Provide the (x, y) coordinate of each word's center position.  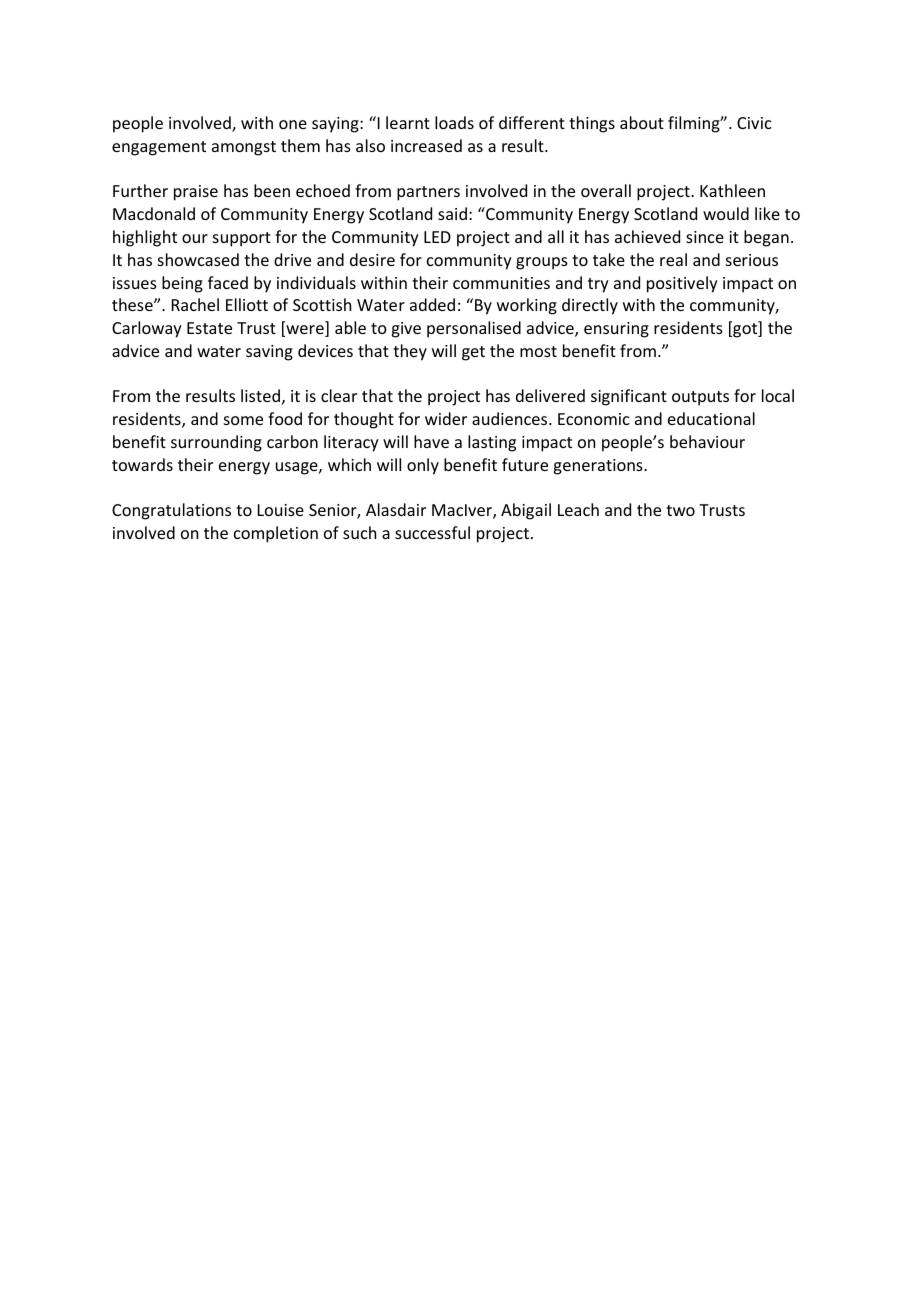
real (673, 259)
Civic (754, 123)
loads (454, 122)
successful (432, 532)
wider (446, 418)
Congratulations (171, 511)
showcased (198, 259)
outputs (700, 398)
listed (260, 395)
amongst (244, 148)
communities (501, 283)
